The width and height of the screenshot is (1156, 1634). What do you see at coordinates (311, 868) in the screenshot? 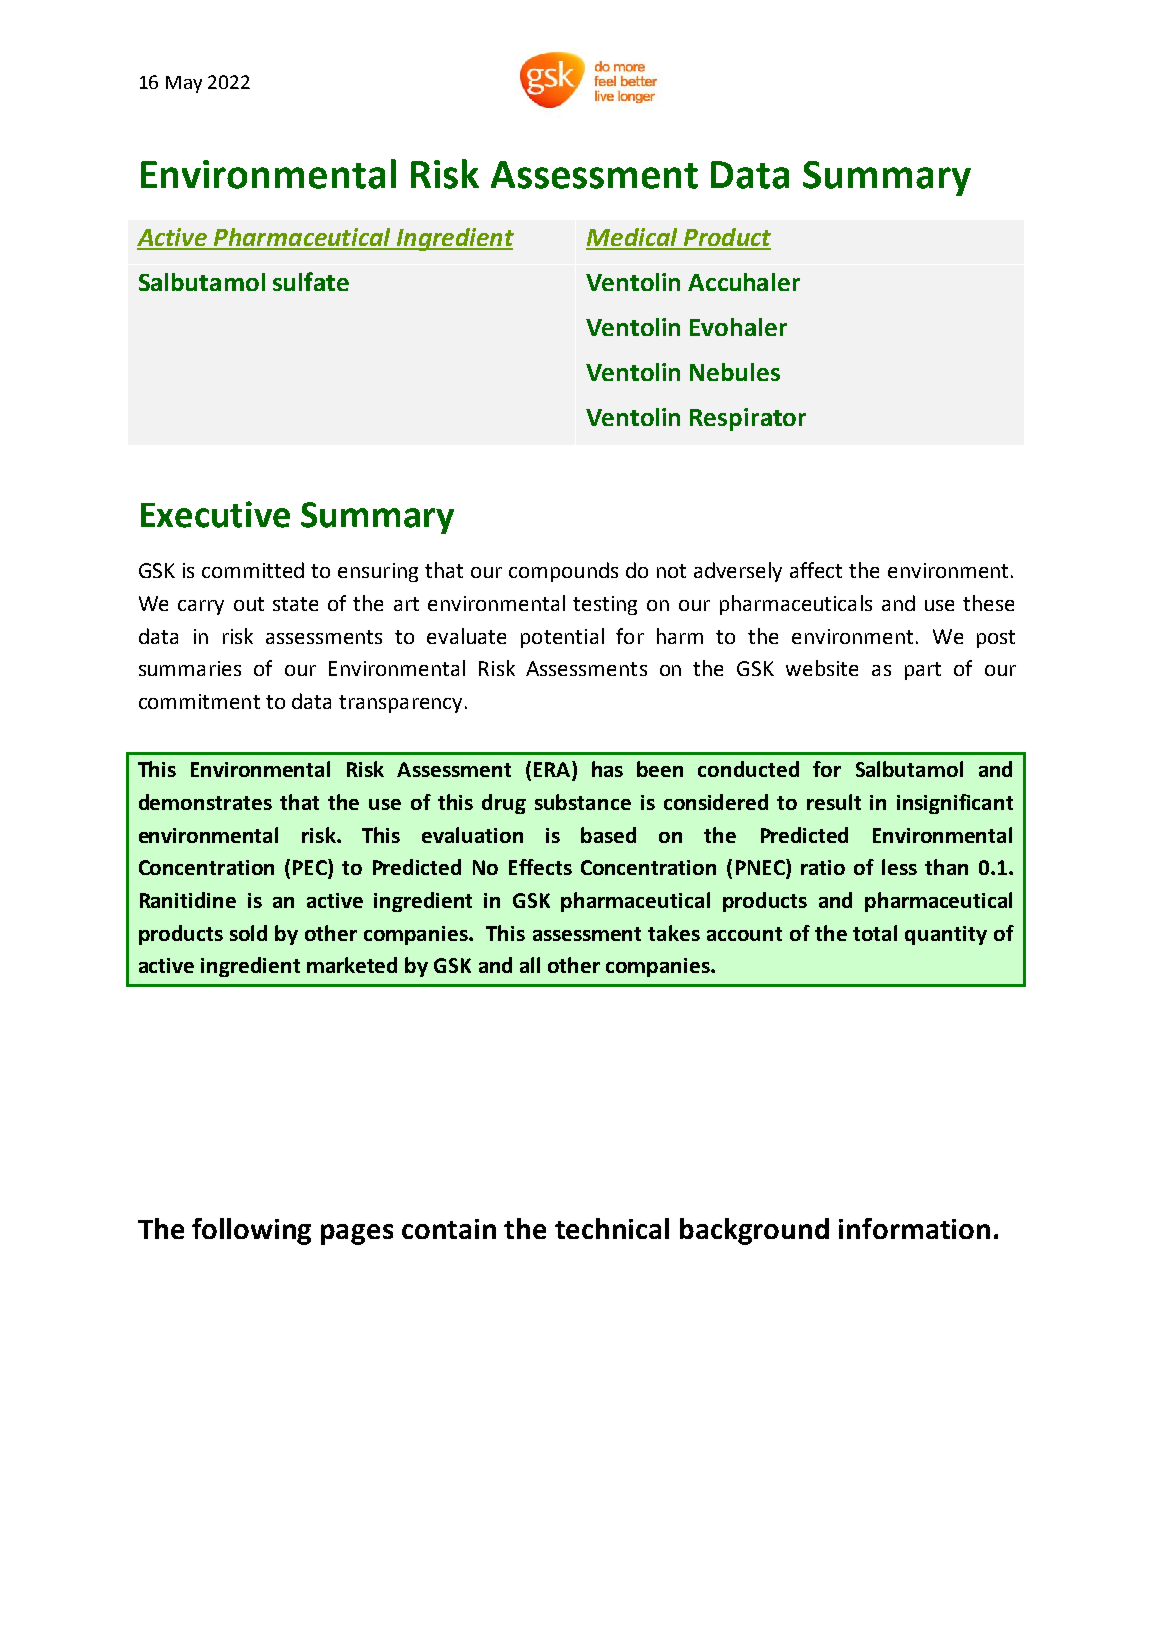
I see `PEC` at bounding box center [311, 868].
